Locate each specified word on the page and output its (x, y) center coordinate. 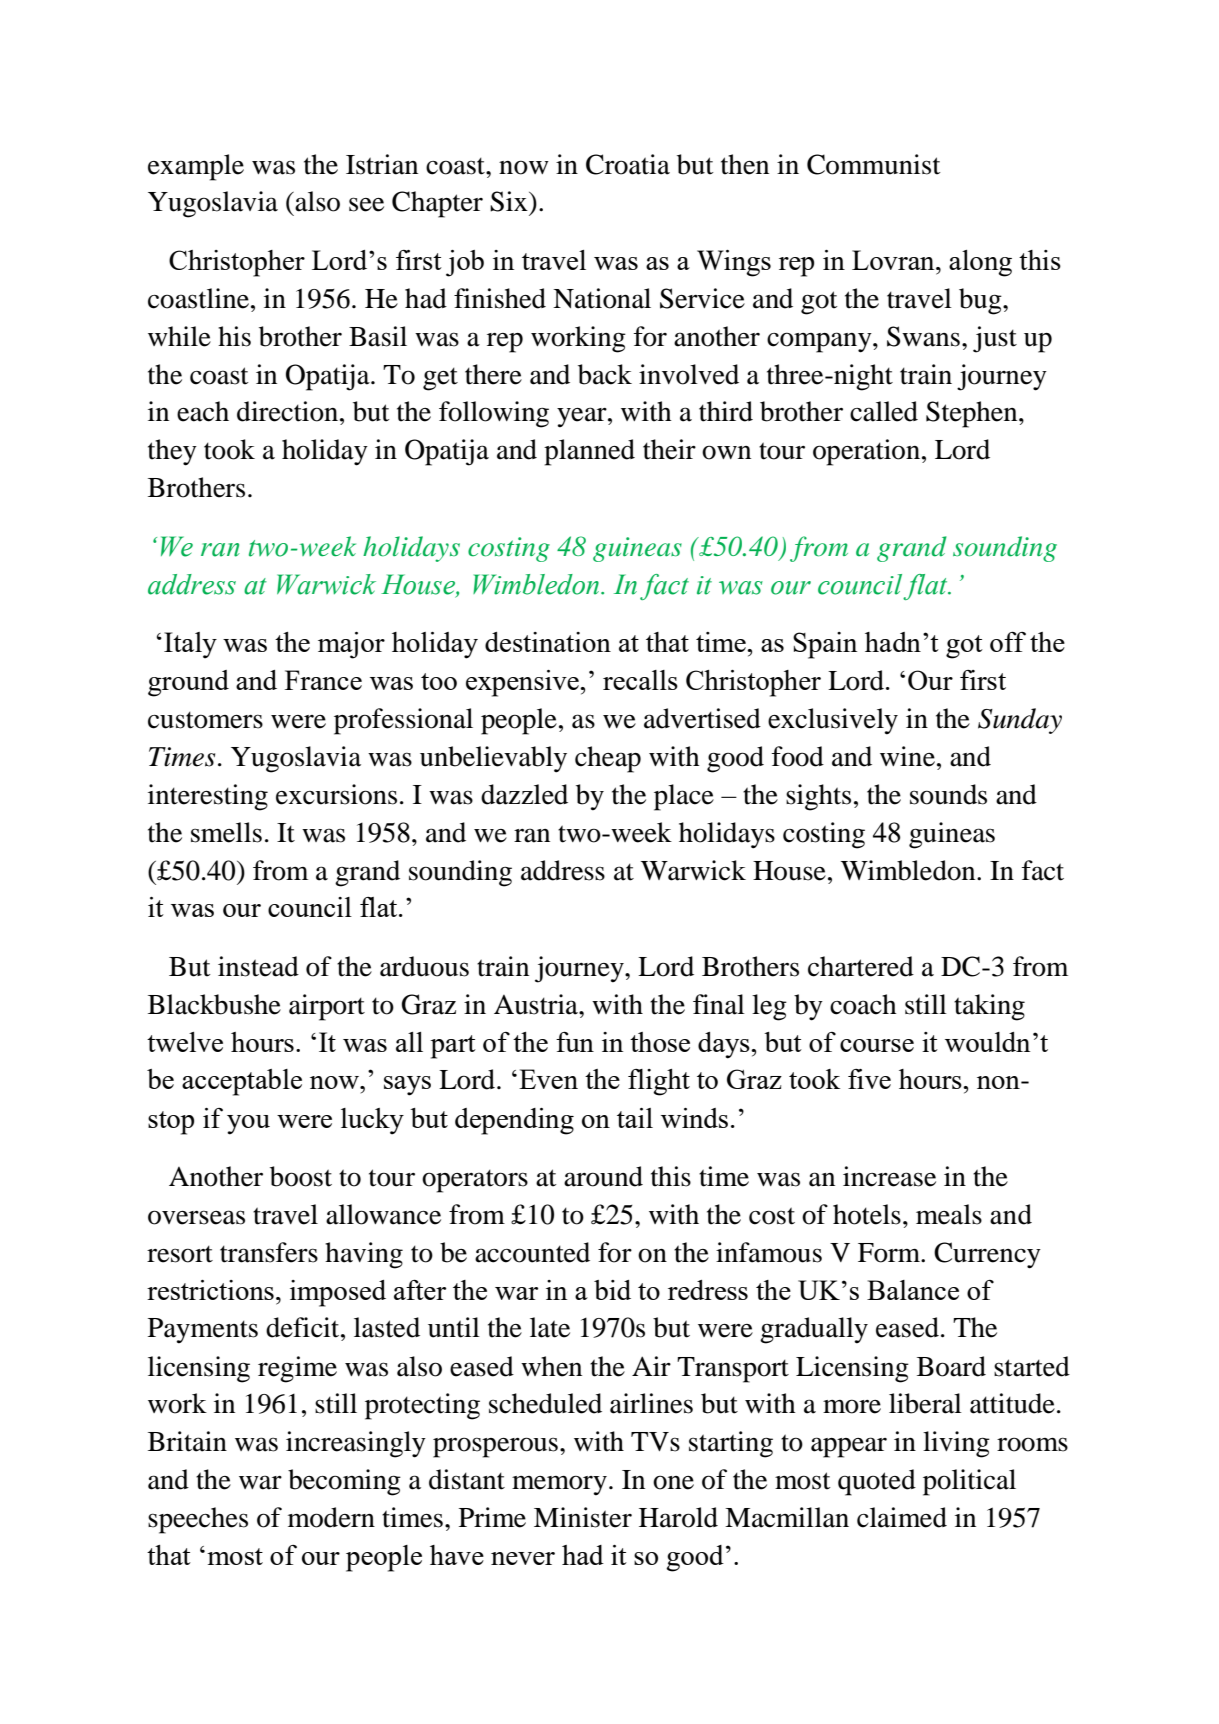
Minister (583, 1517)
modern (331, 1517)
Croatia (628, 164)
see (366, 204)
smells (226, 832)
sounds (948, 794)
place (684, 797)
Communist (874, 164)
